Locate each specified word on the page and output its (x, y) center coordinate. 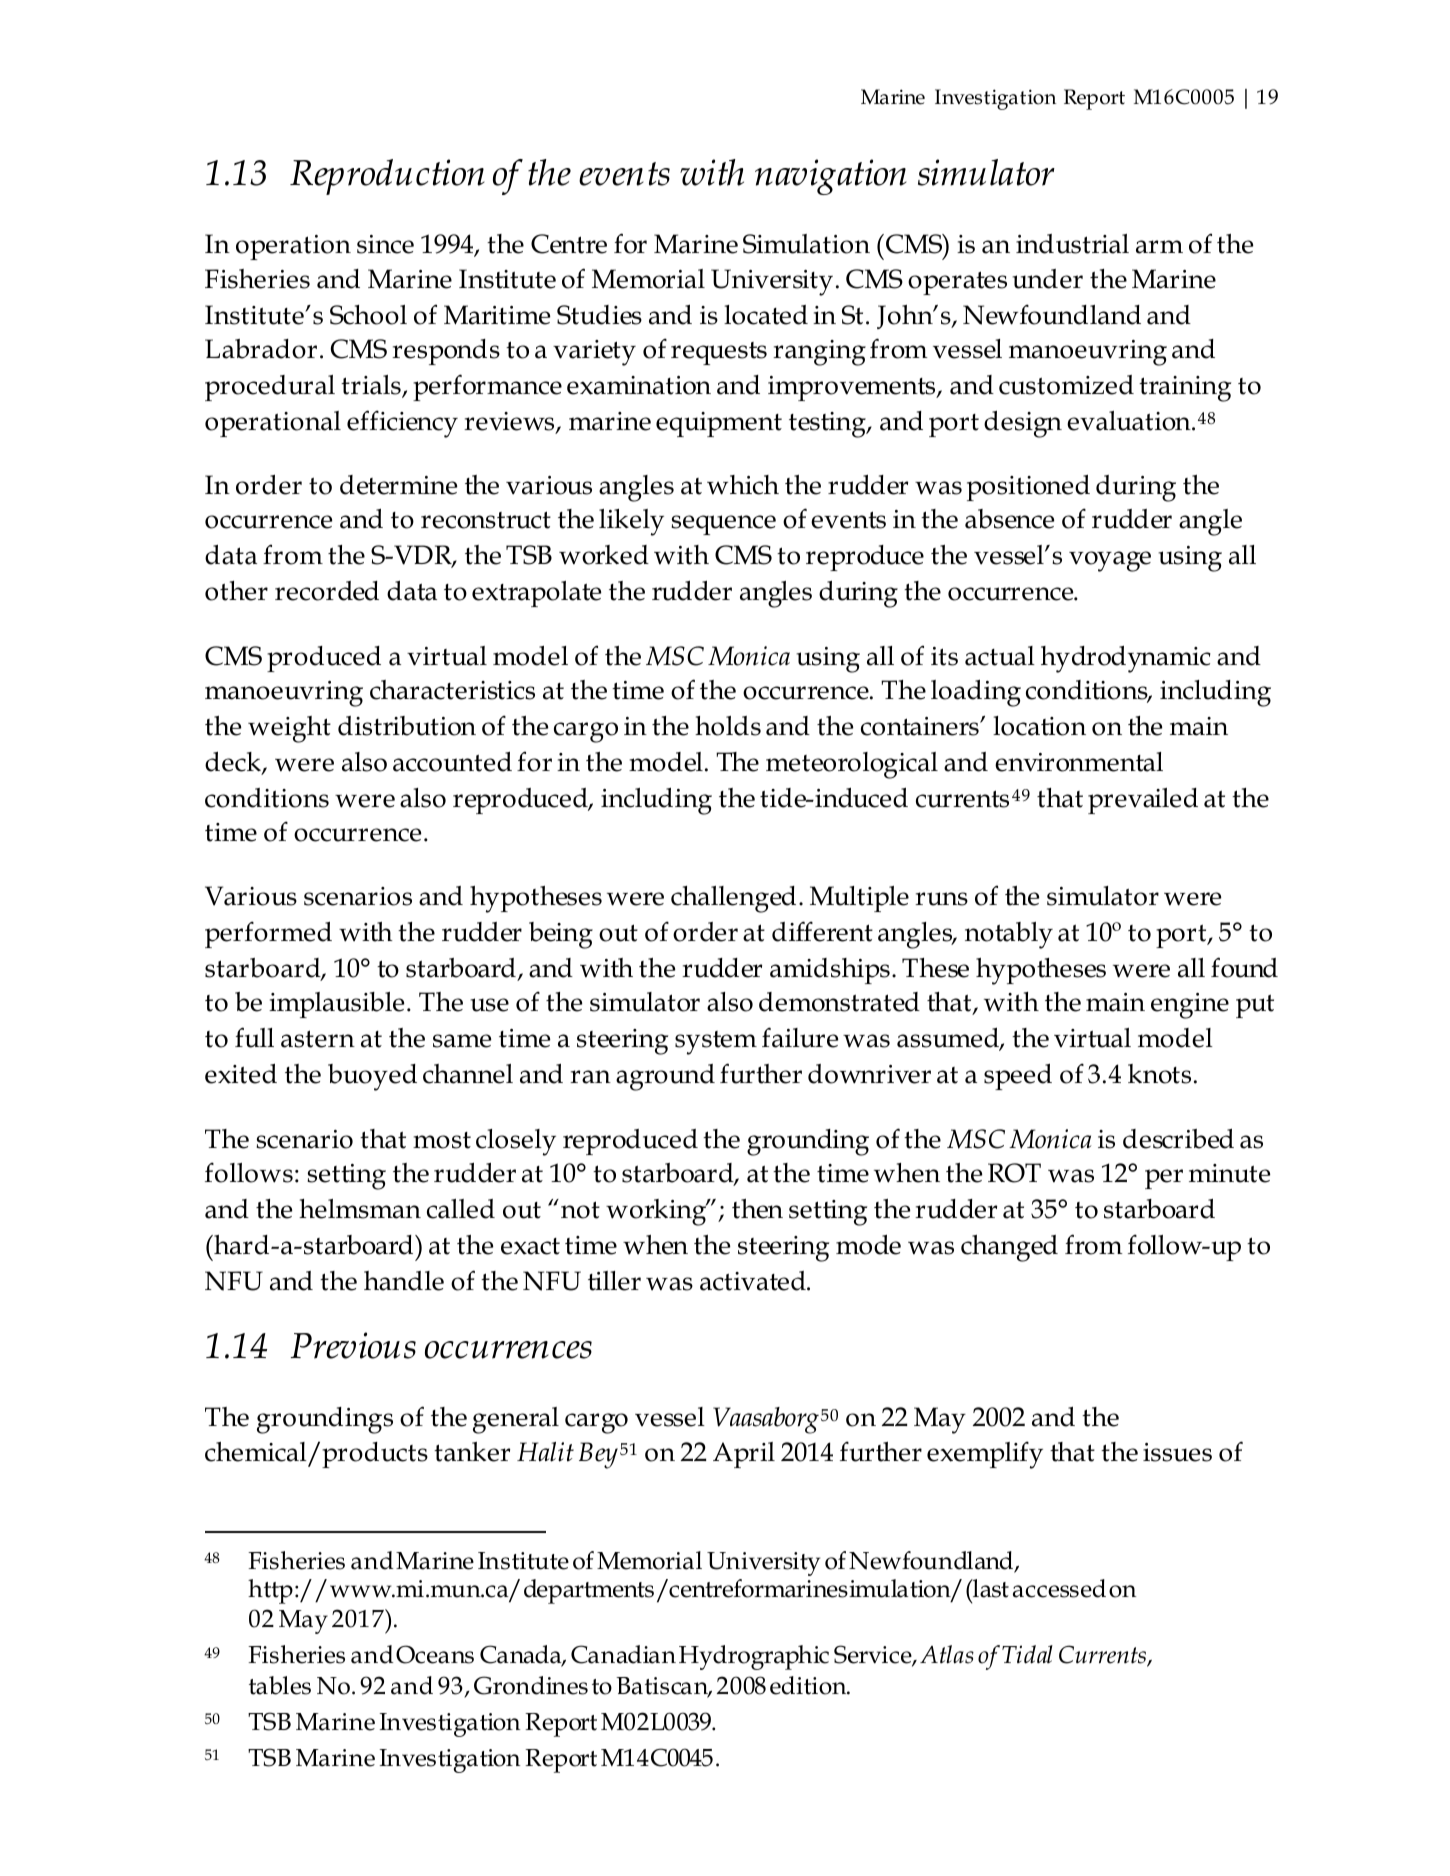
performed (268, 934)
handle (404, 1281)
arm (1159, 247)
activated (754, 1281)
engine (1190, 1006)
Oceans (435, 1654)
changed (1009, 1248)
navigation (830, 177)
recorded (327, 591)
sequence (723, 525)
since (385, 244)
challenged (733, 899)
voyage (1110, 561)
